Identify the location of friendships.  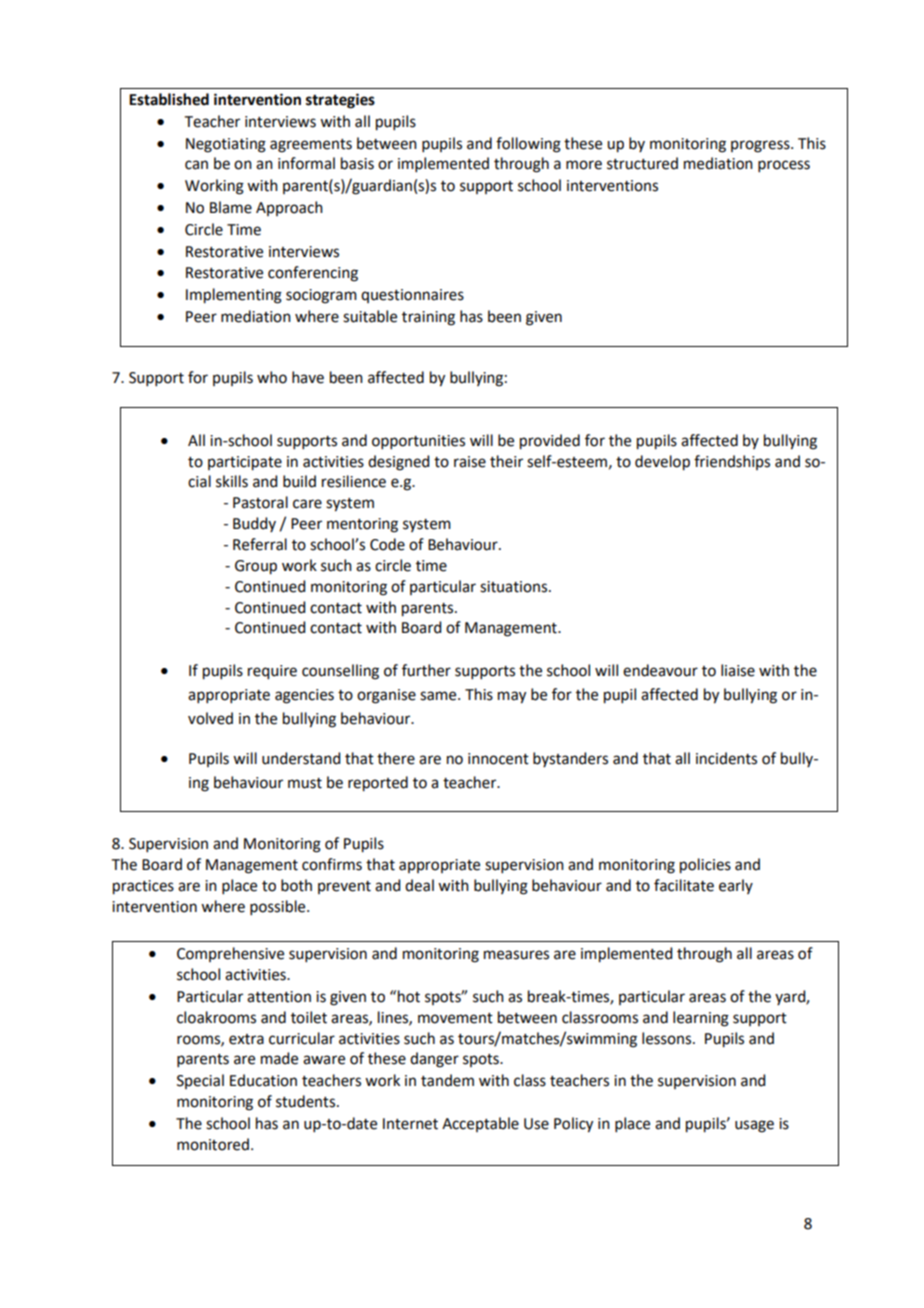
(732, 462).
